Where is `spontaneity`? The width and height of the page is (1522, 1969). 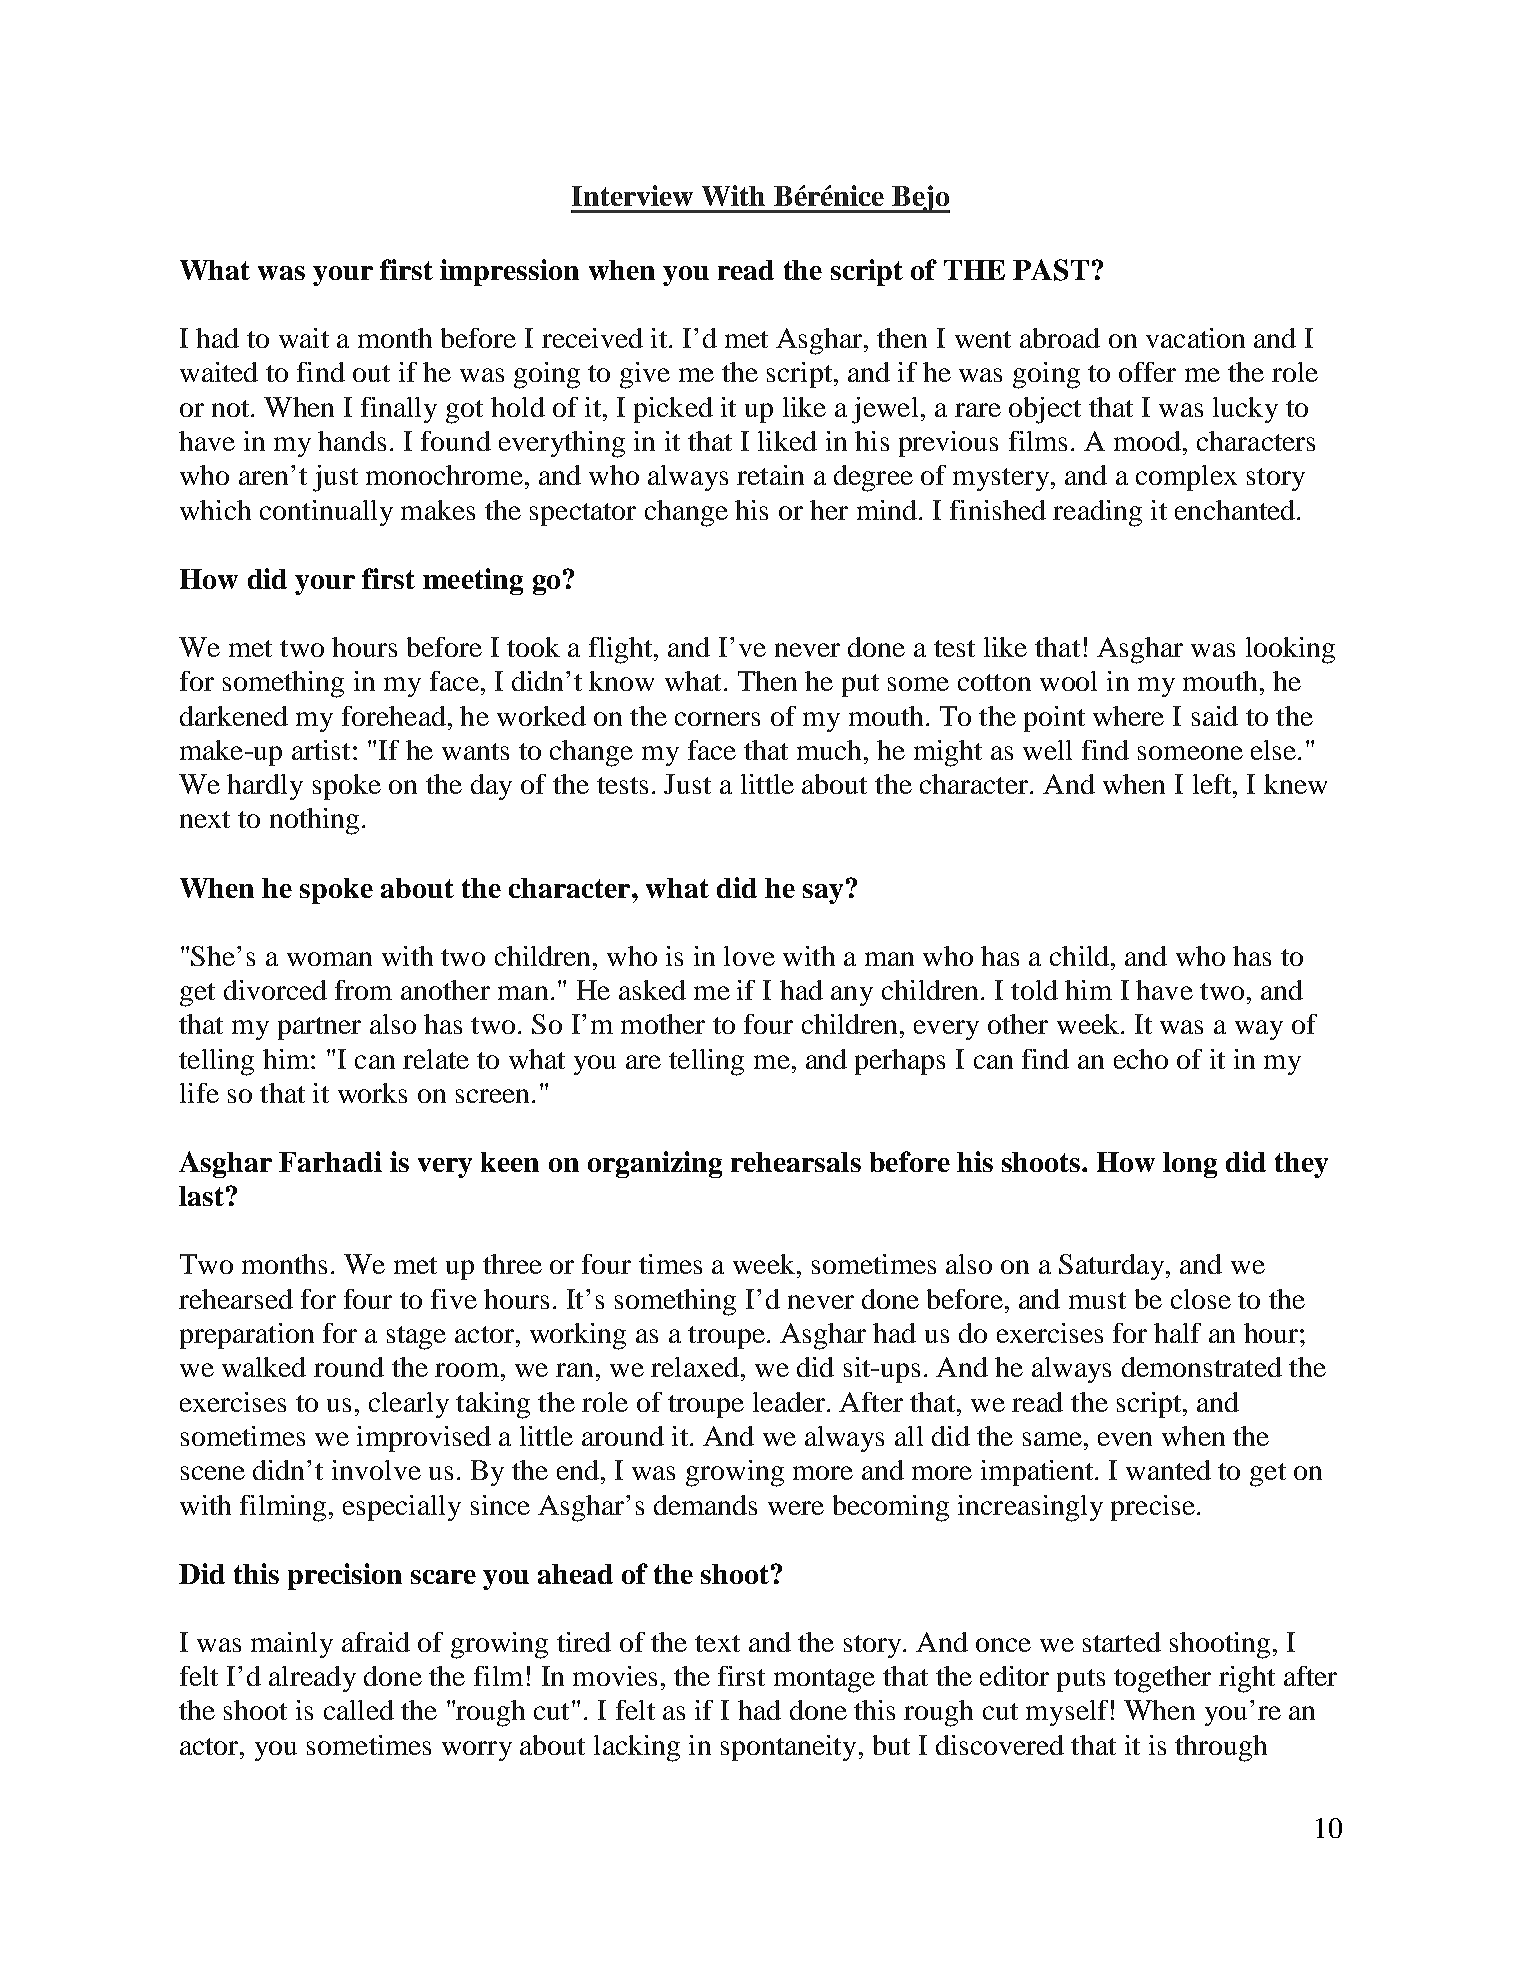 spontaneity is located at coordinates (788, 1748).
